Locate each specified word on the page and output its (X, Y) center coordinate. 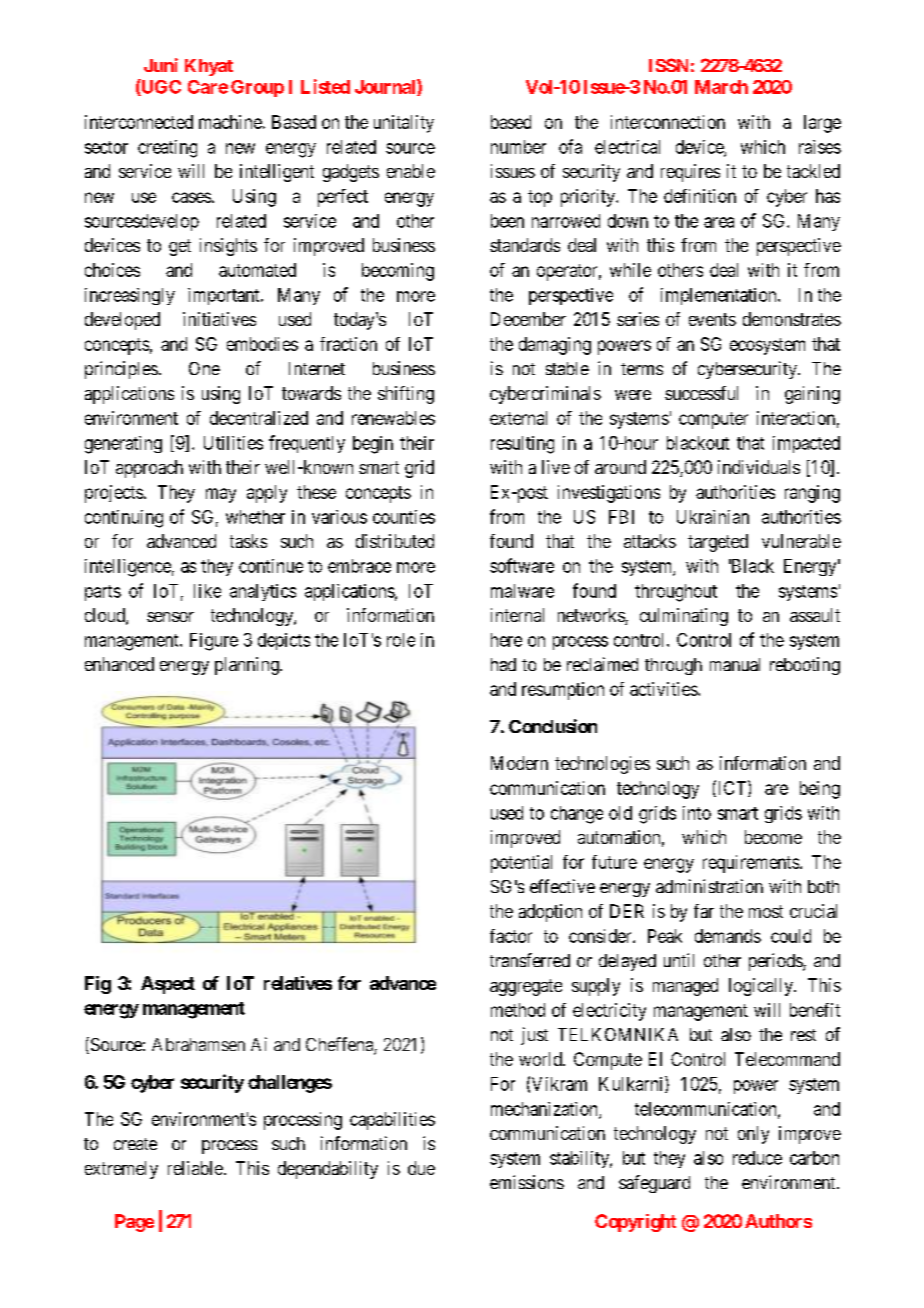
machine (230, 122)
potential (521, 864)
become (773, 837)
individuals (759, 467)
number (518, 147)
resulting (522, 445)
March (721, 87)
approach (149, 469)
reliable (195, 1168)
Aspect (168, 985)
